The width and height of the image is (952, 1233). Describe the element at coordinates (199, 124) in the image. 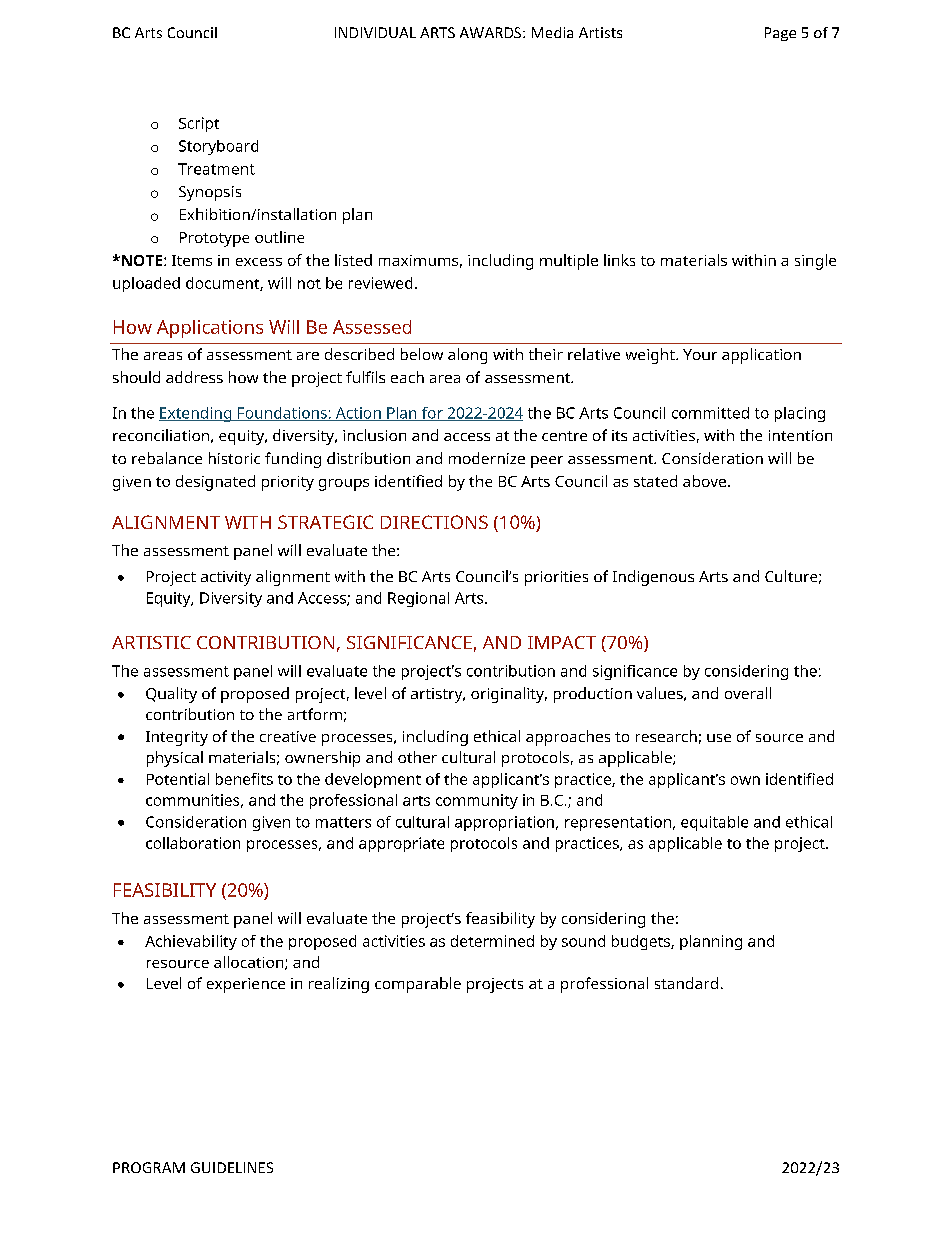

I see `Script` at that location.
